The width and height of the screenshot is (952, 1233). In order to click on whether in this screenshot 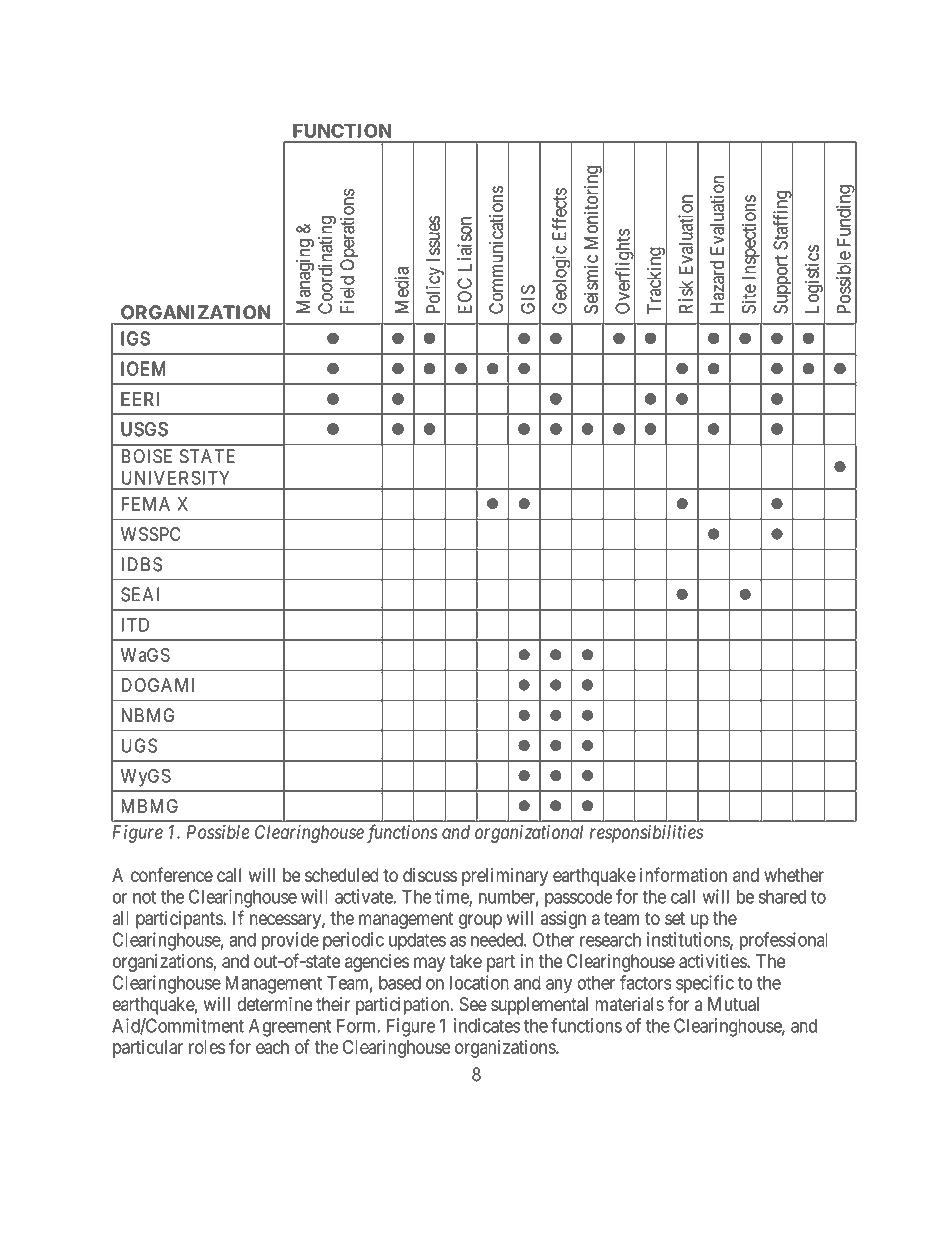, I will do `click(794, 875)`.
